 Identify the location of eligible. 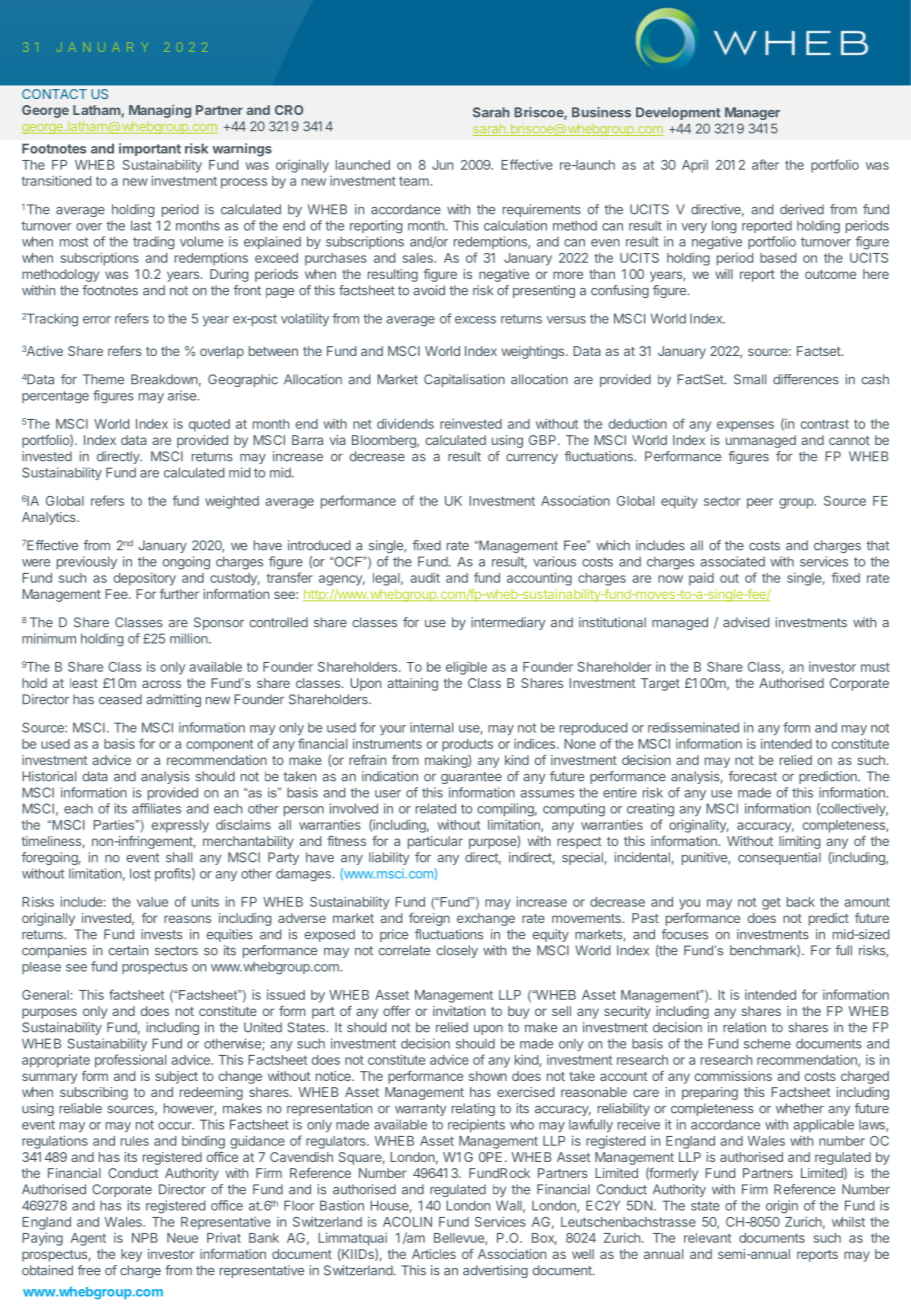
(466, 668).
